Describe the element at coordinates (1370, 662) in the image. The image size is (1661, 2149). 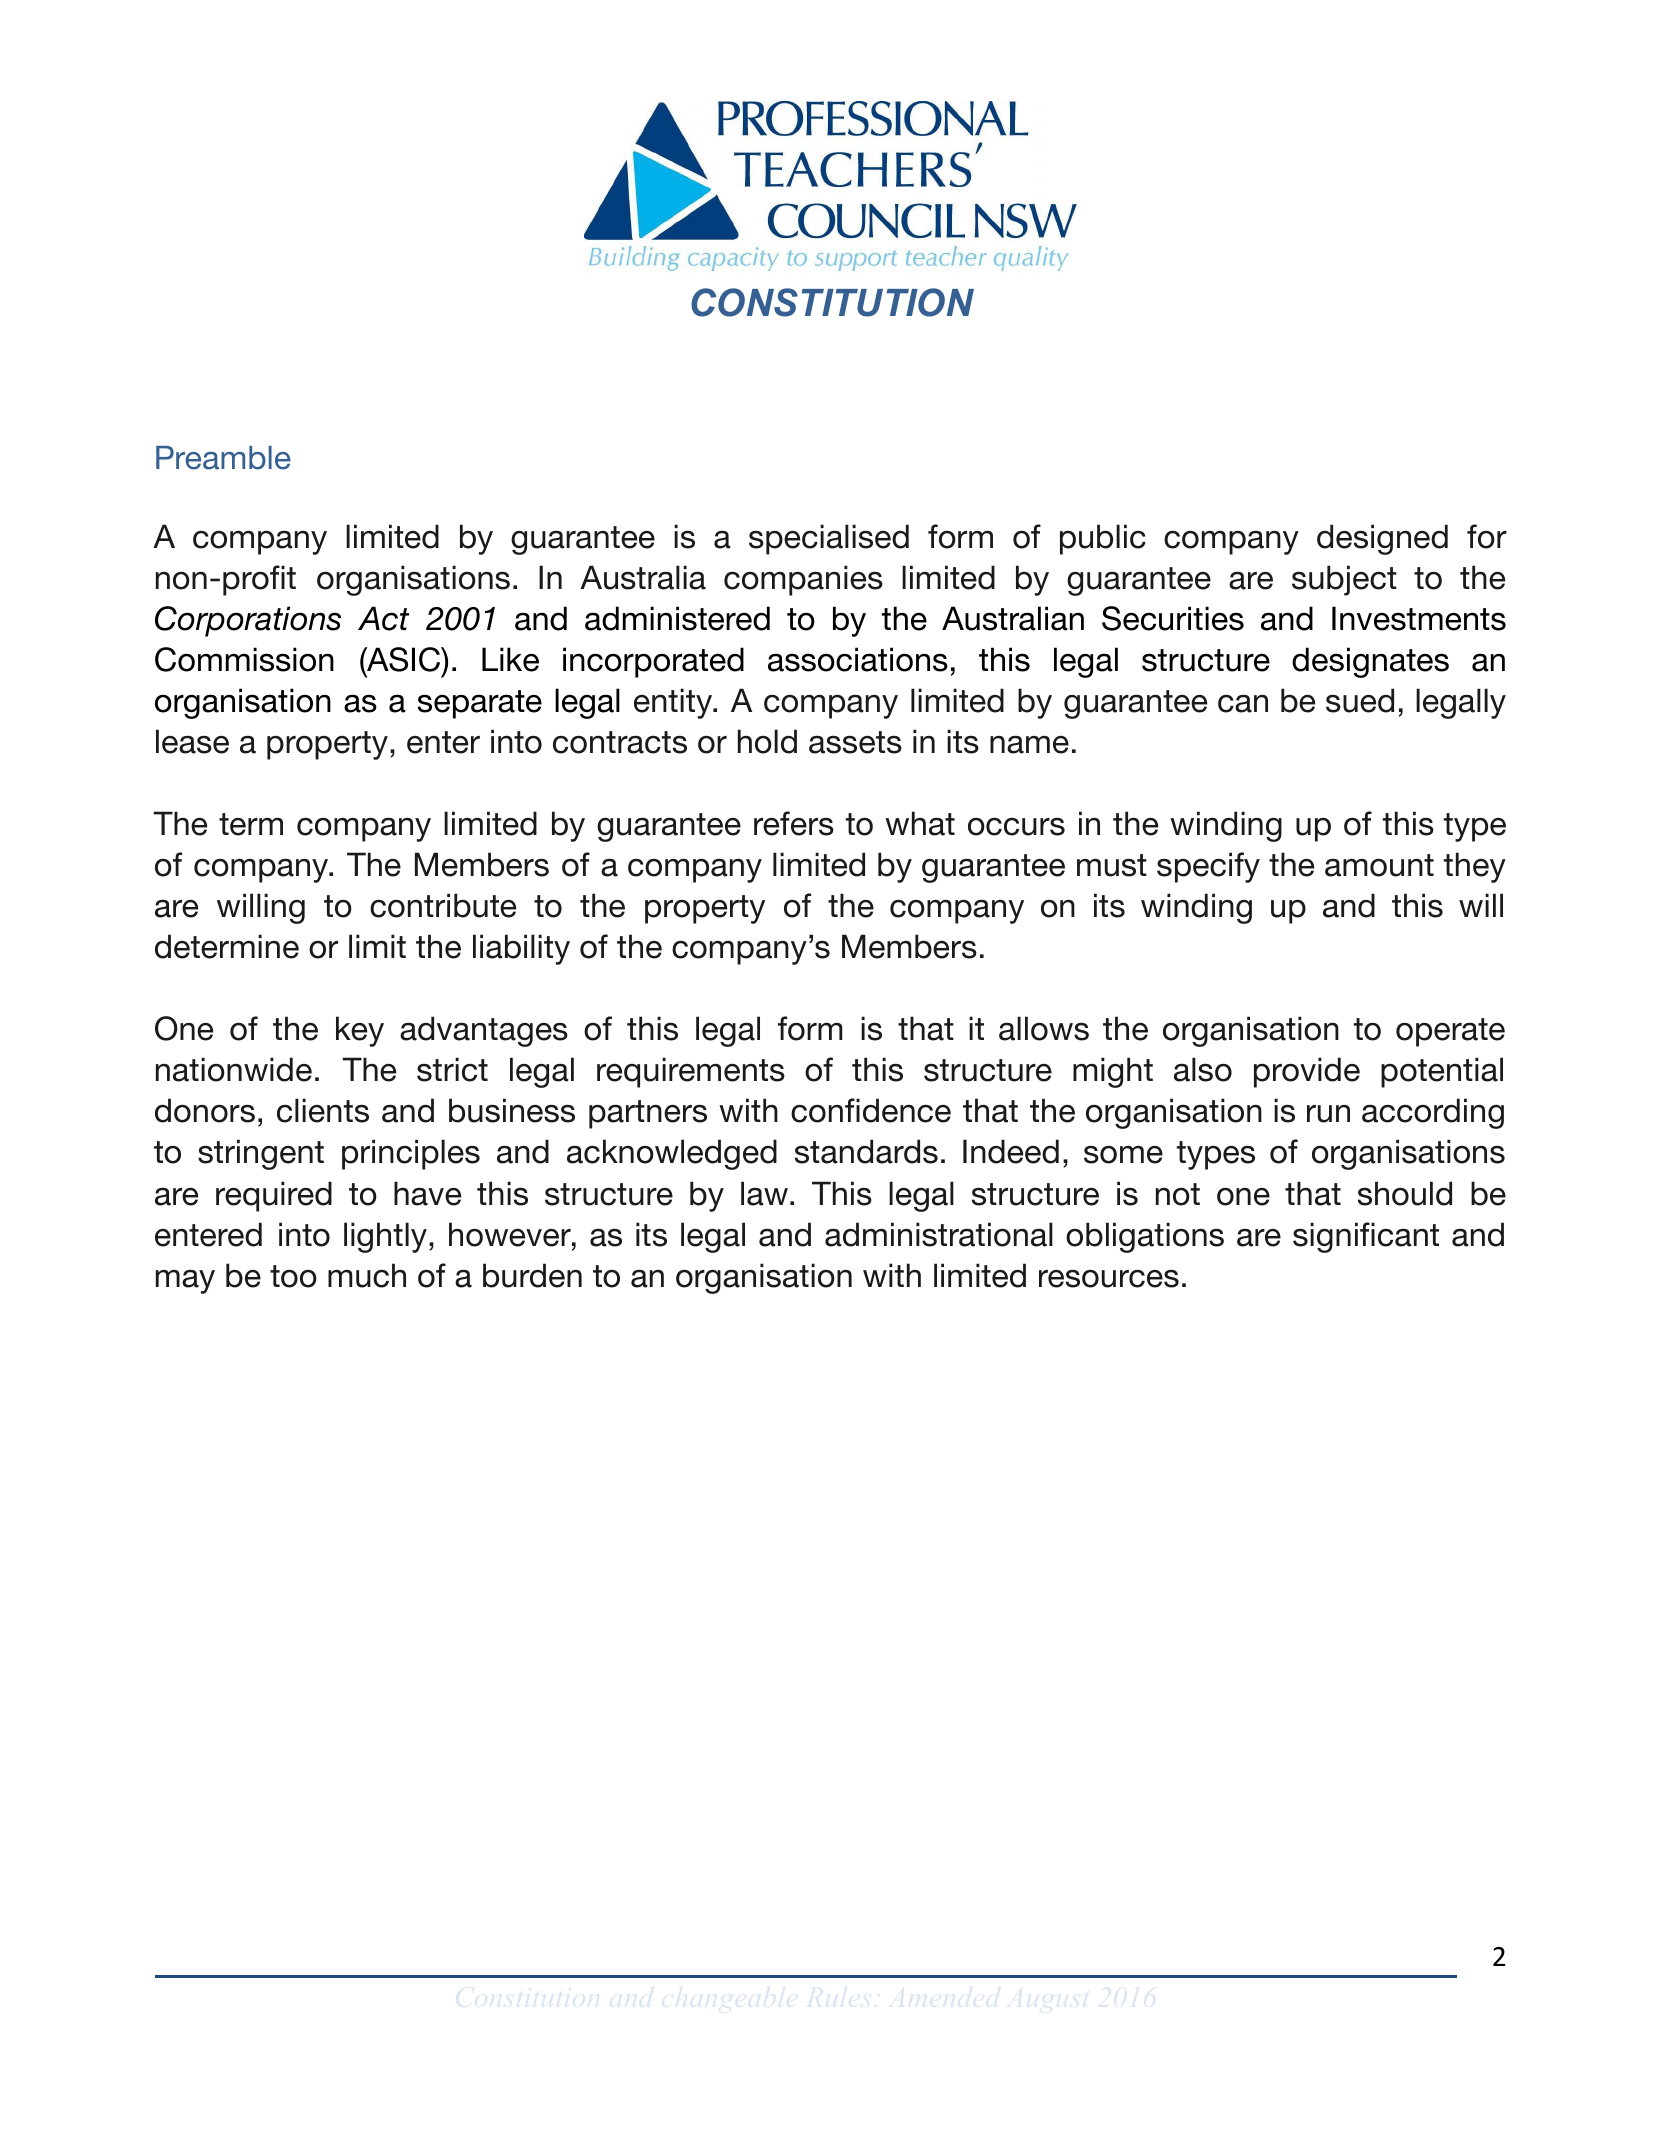
I see `designates` at that location.
